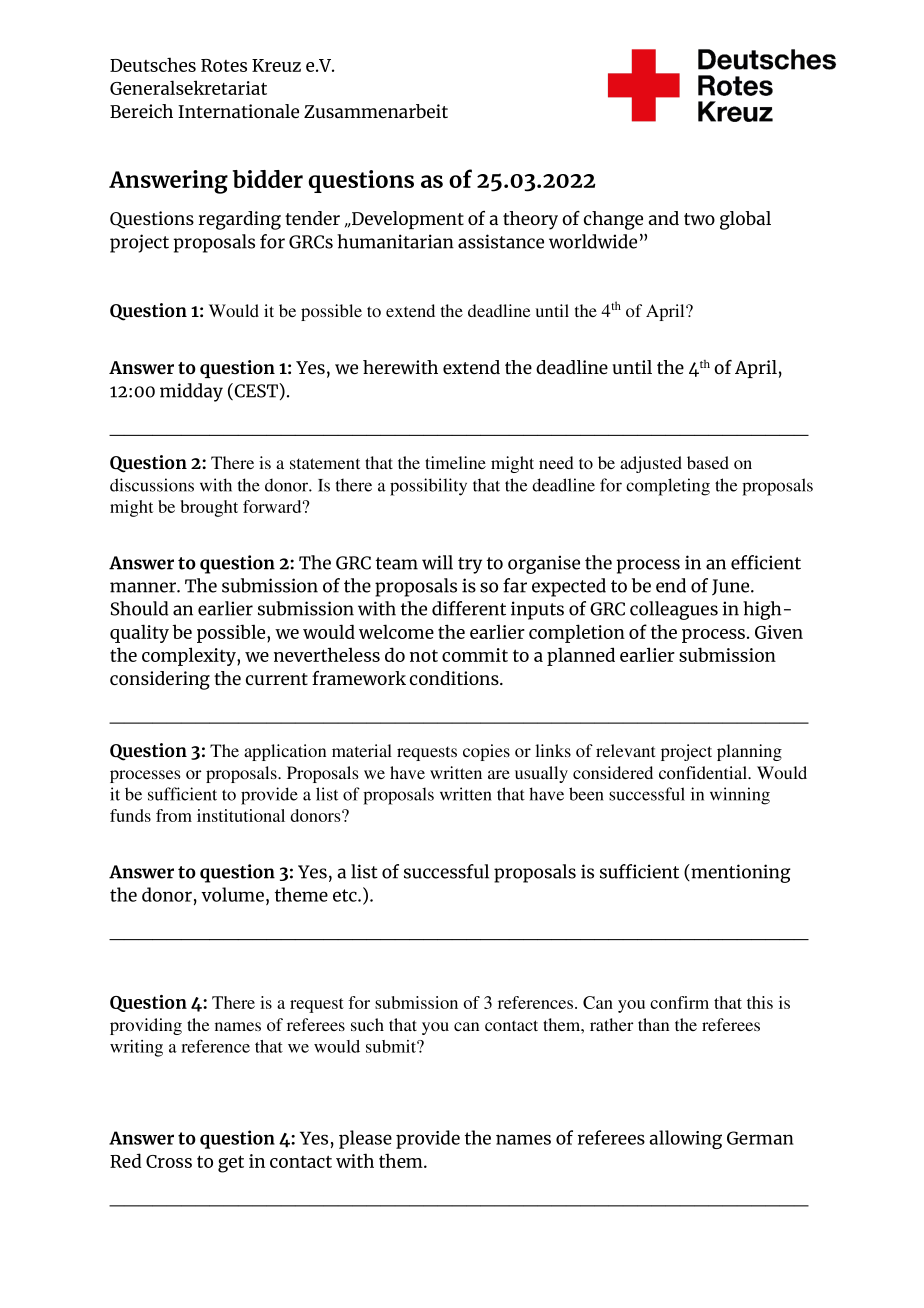 The image size is (924, 1308). Describe the element at coordinates (190, 656) in the screenshot. I see `complexity` at that location.
